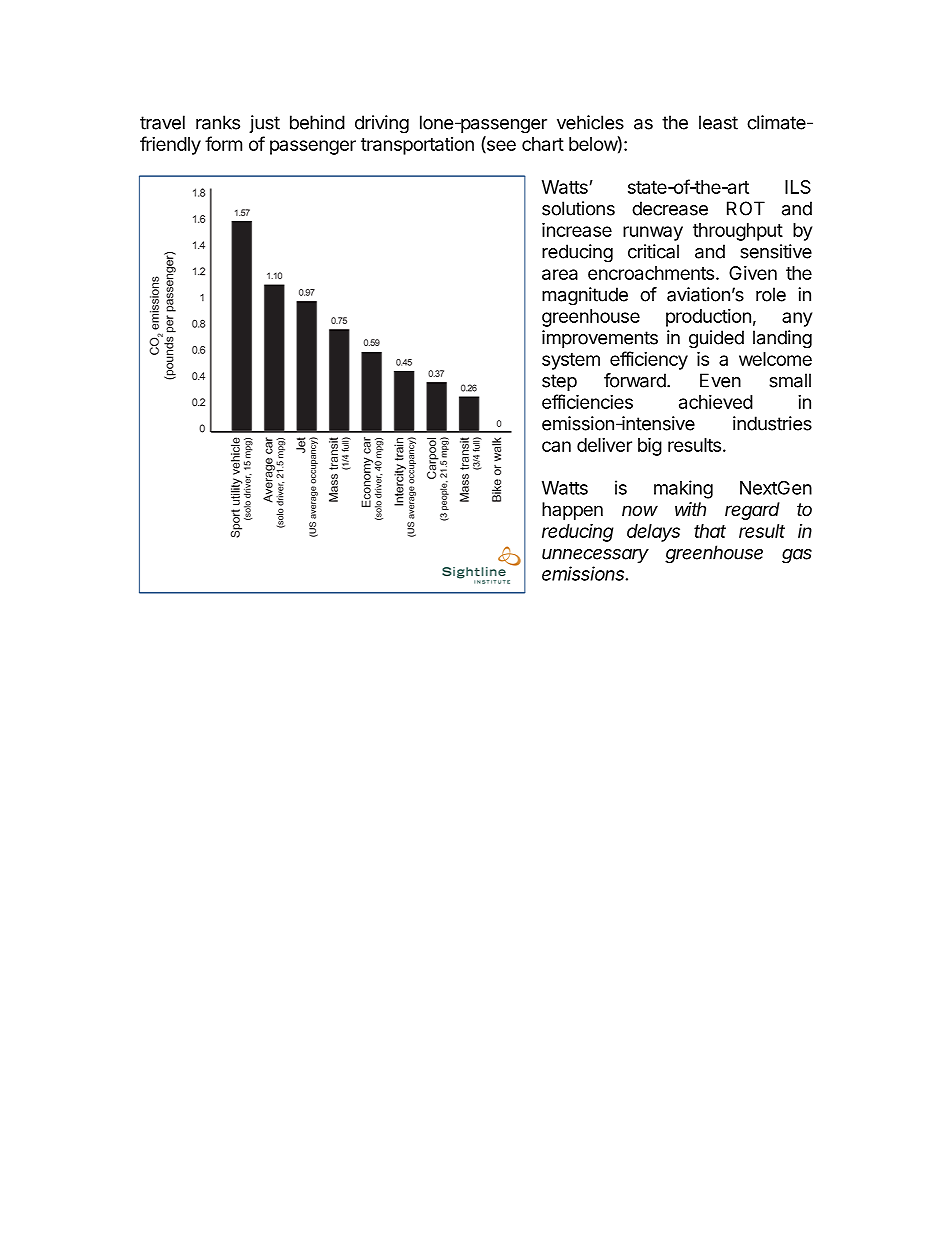 This page has width=952, height=1233. Describe the element at coordinates (572, 511) in the page. I see `happen` at that location.
